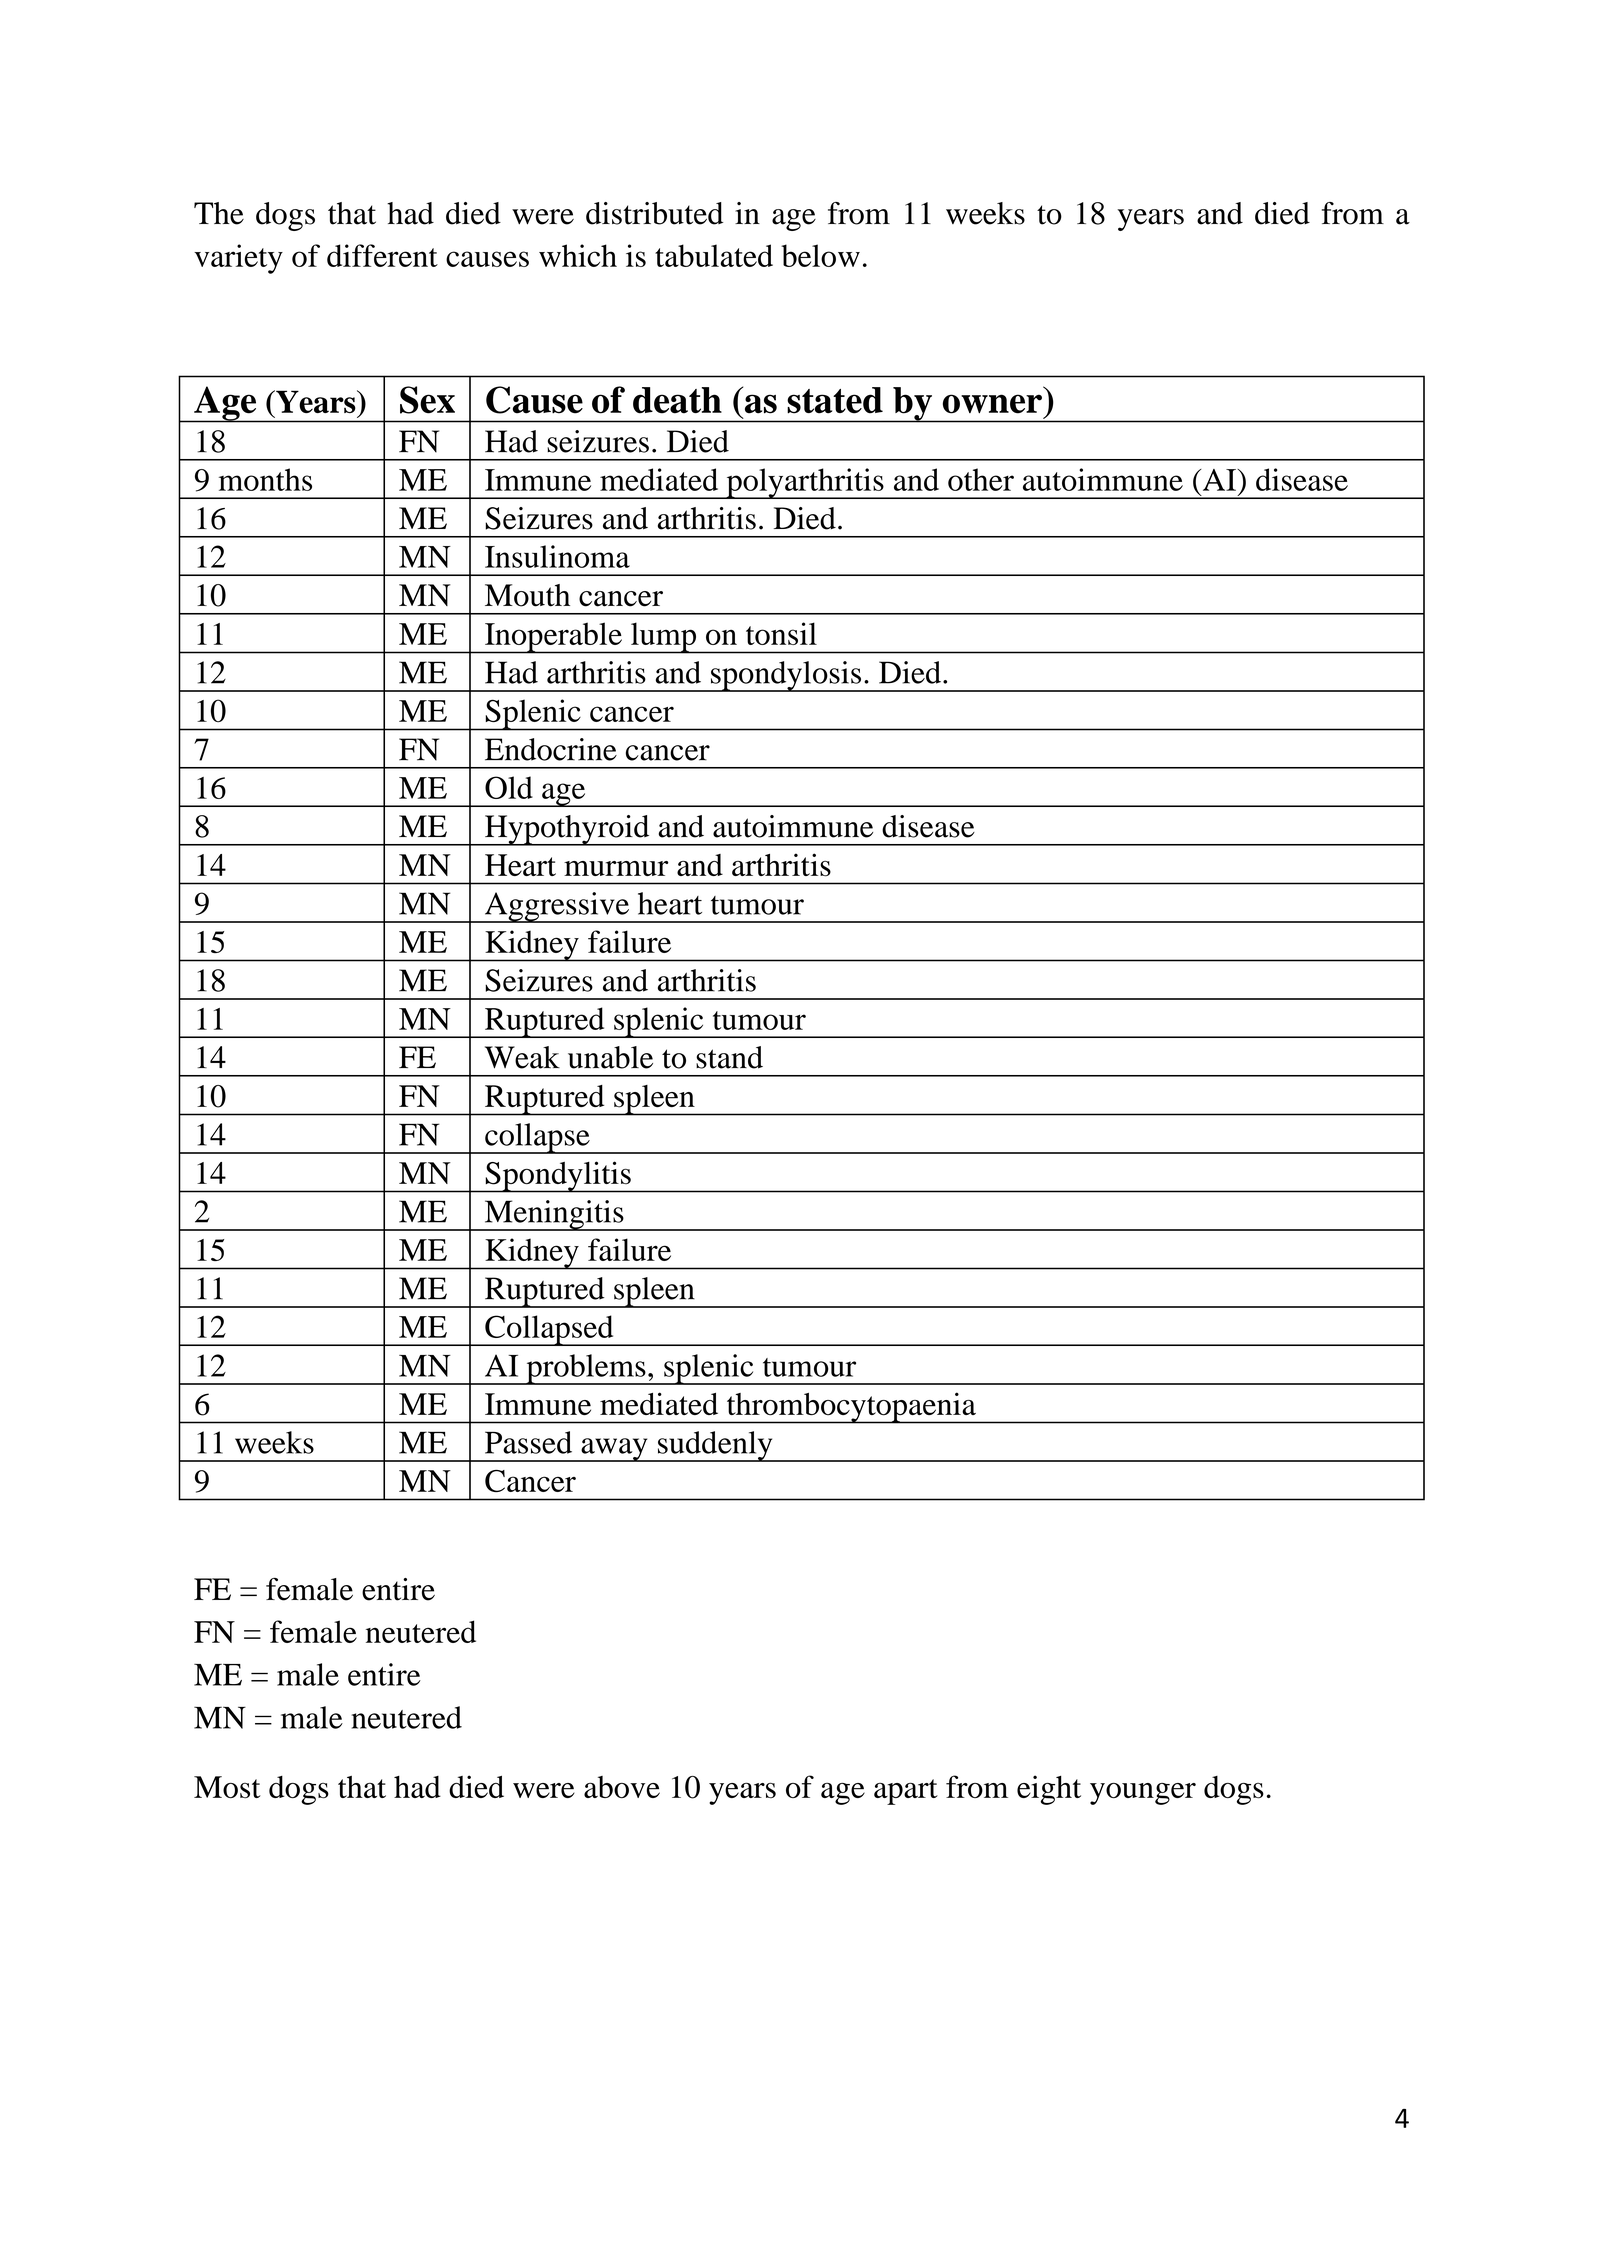 Image resolution: width=1603 pixels, height=2267 pixels. Describe the element at coordinates (622, 1787) in the screenshot. I see `above` at that location.
